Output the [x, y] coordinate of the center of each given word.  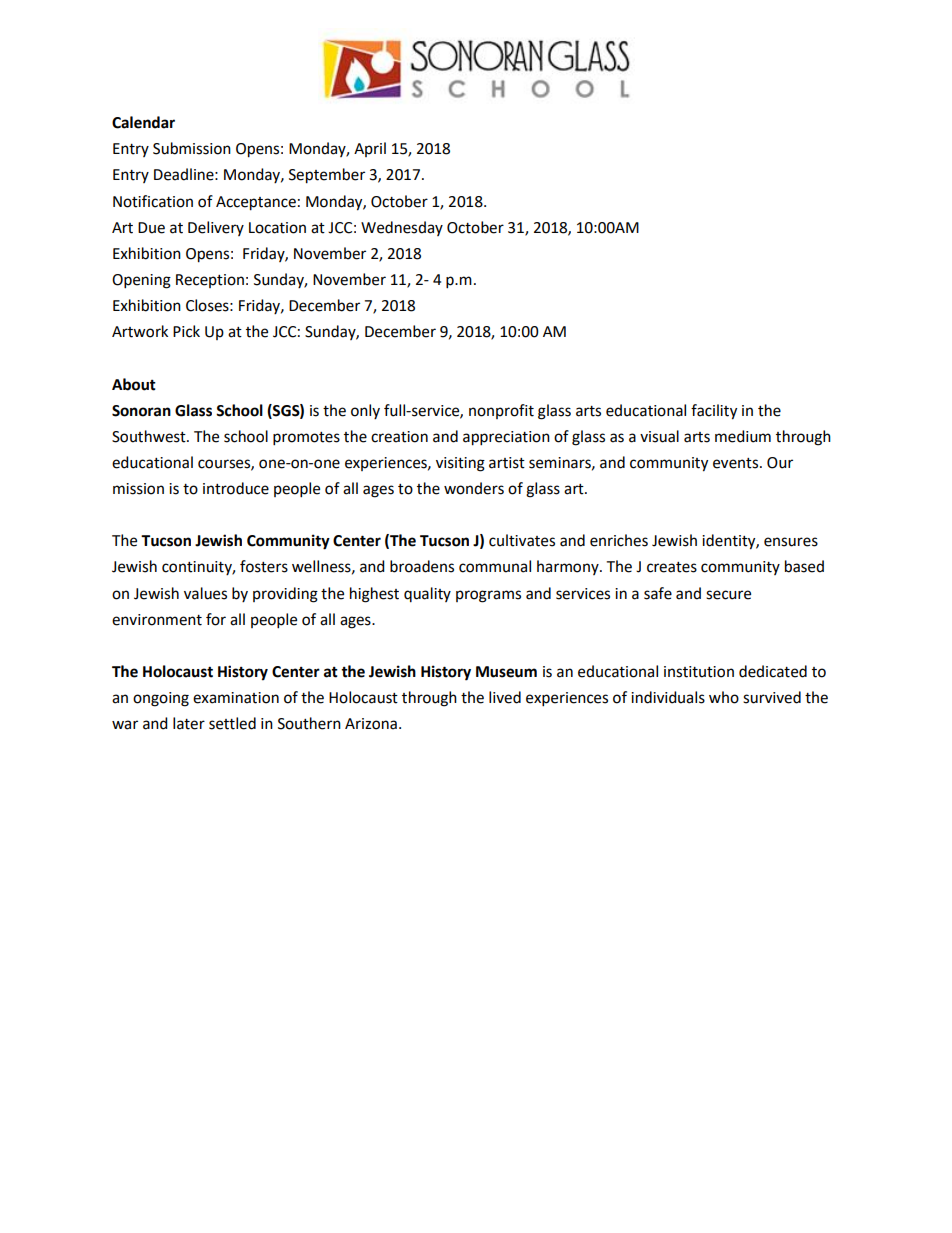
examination [236, 698]
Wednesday [402, 228]
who [724, 697]
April [370, 149]
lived [505, 697]
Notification [153, 201]
